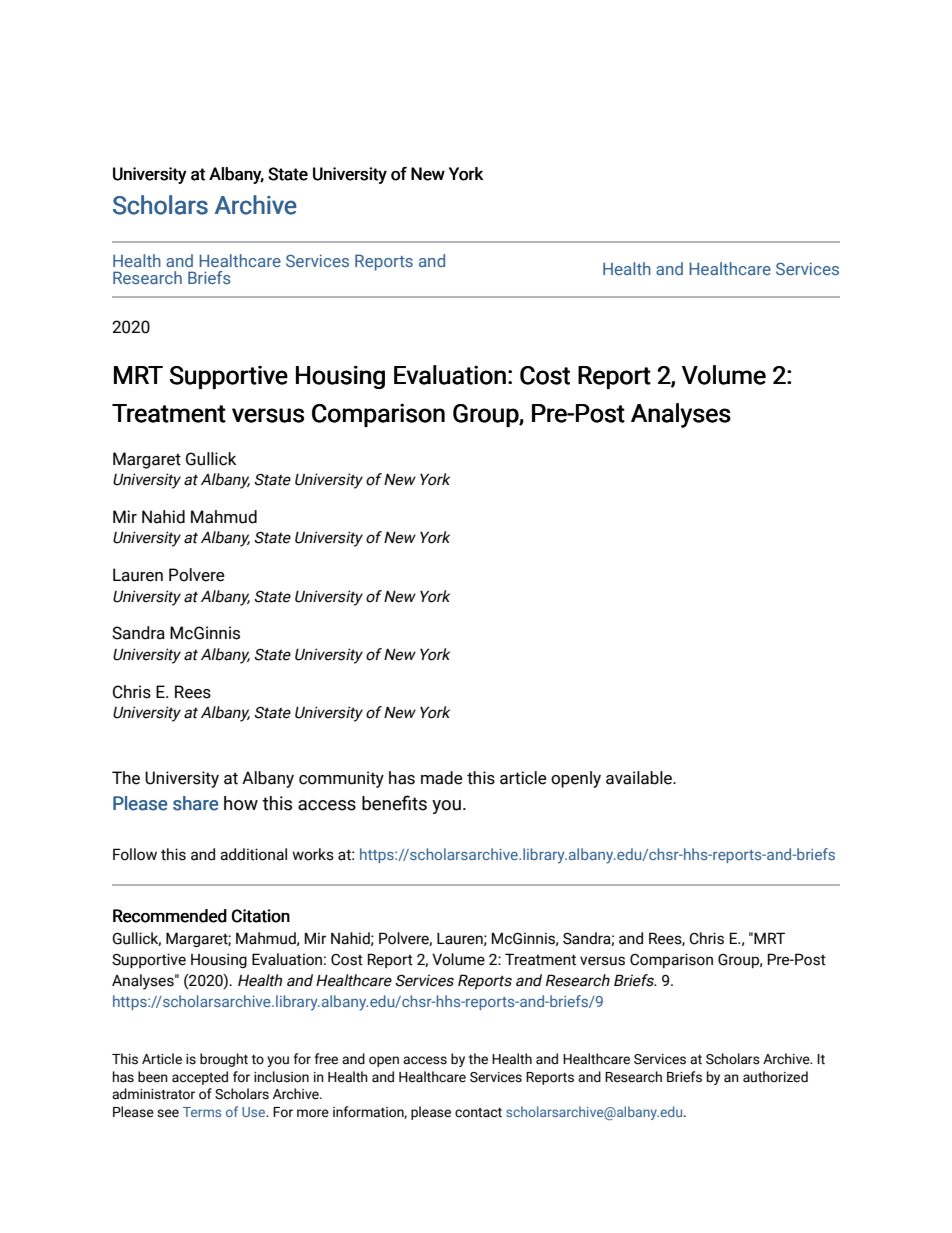  Describe the element at coordinates (442, 778) in the page. I see `made` at that location.
